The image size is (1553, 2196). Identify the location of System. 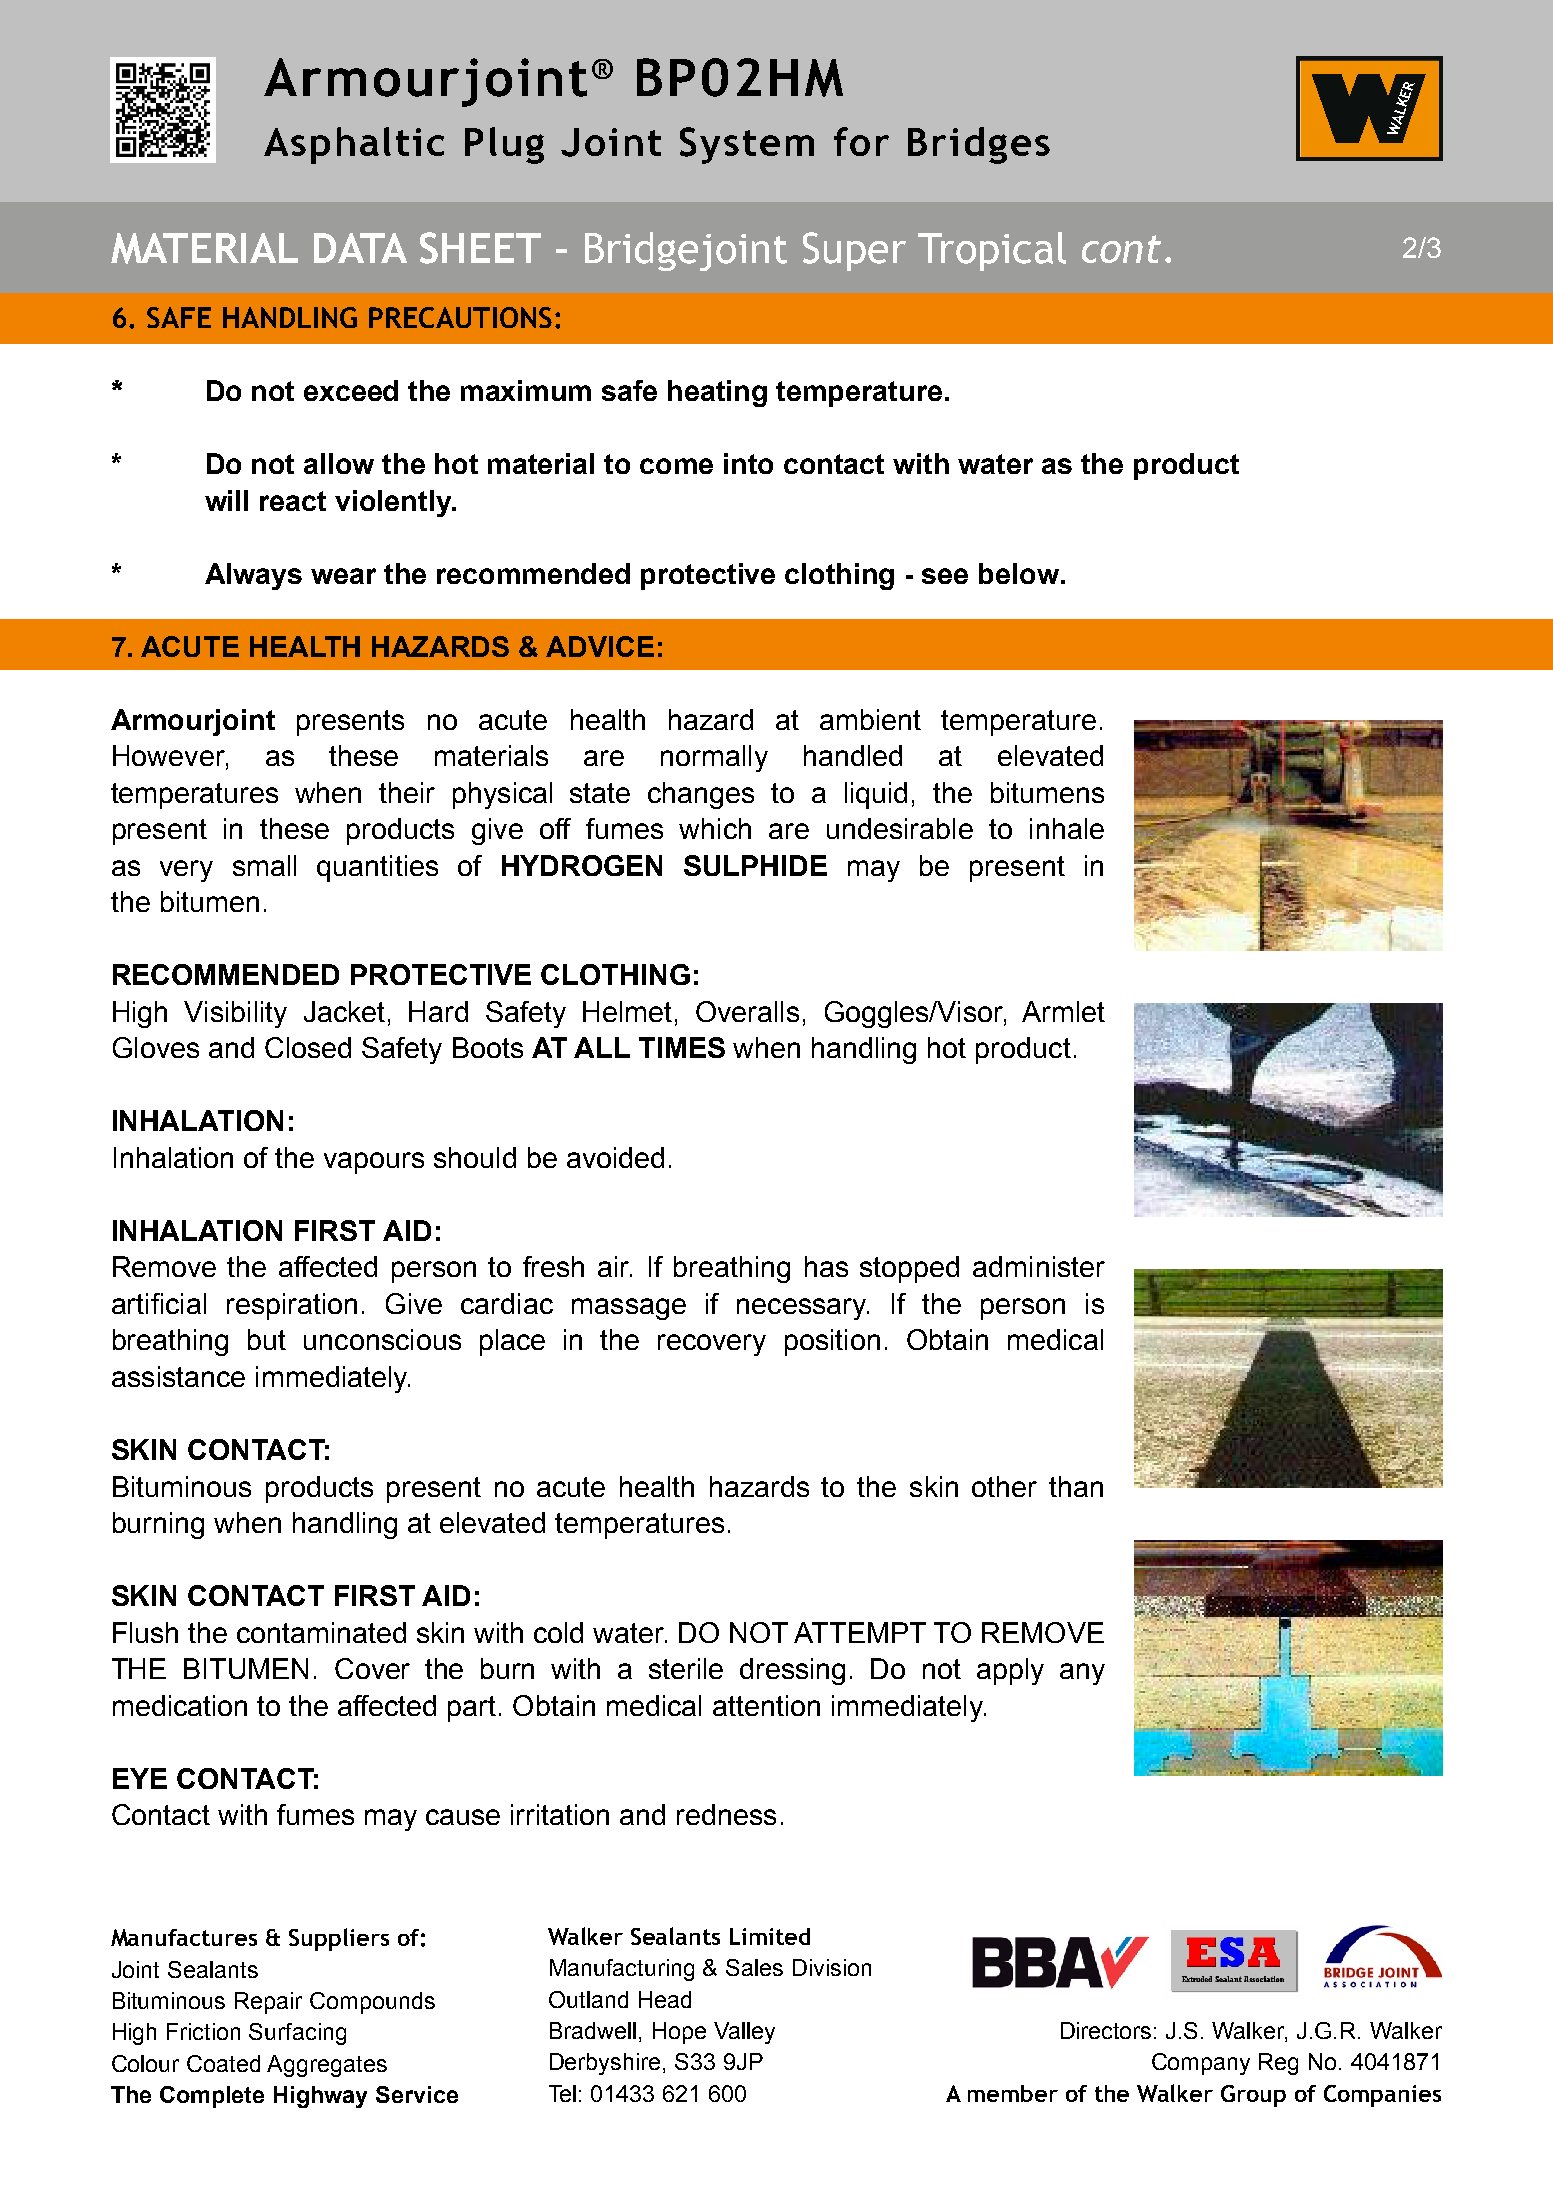
(747, 145).
